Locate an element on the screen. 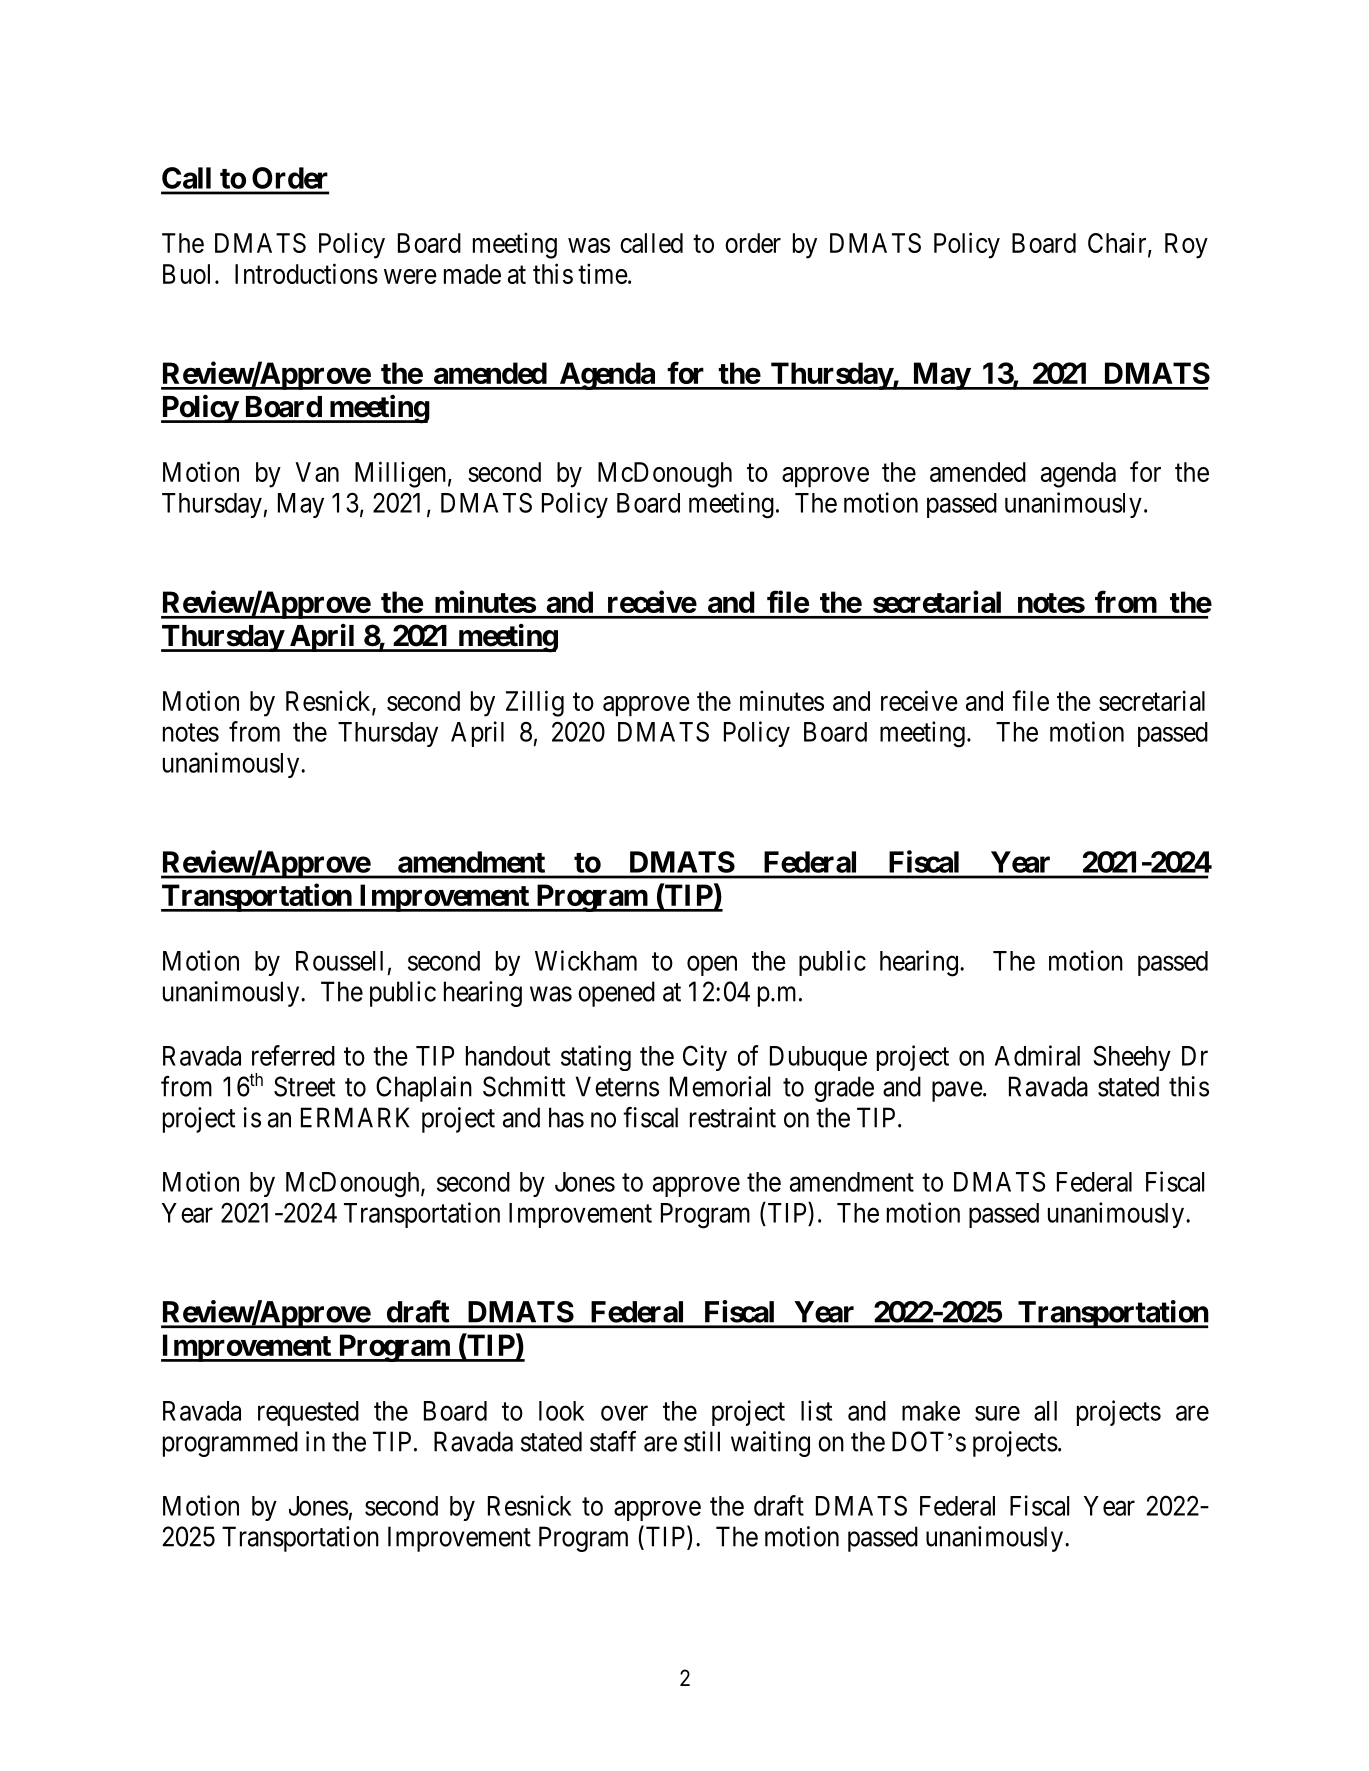 This screenshot has height=1771, width=1369. time is located at coordinates (603, 273).
